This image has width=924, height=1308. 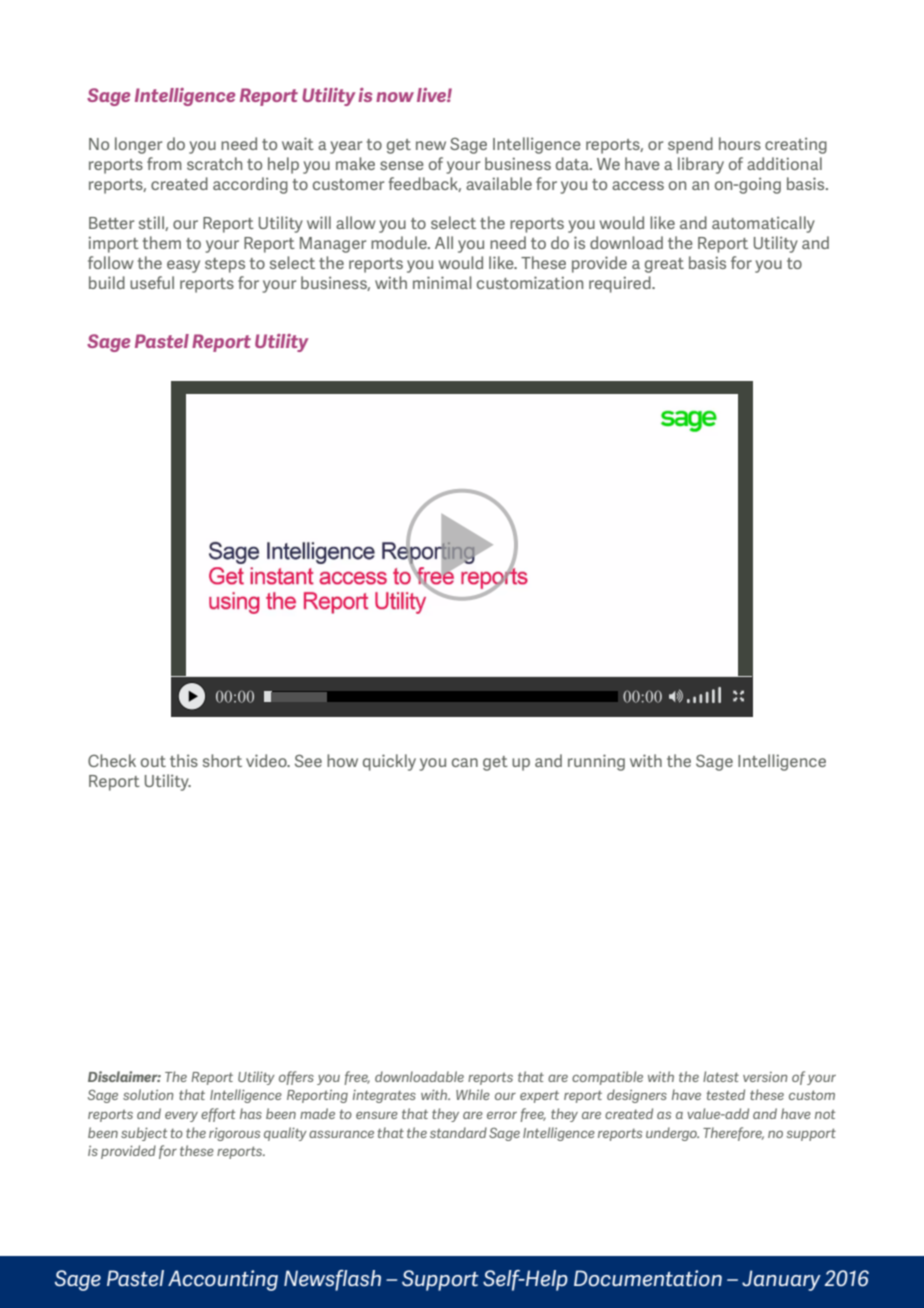 I want to click on running, so click(x=596, y=762).
